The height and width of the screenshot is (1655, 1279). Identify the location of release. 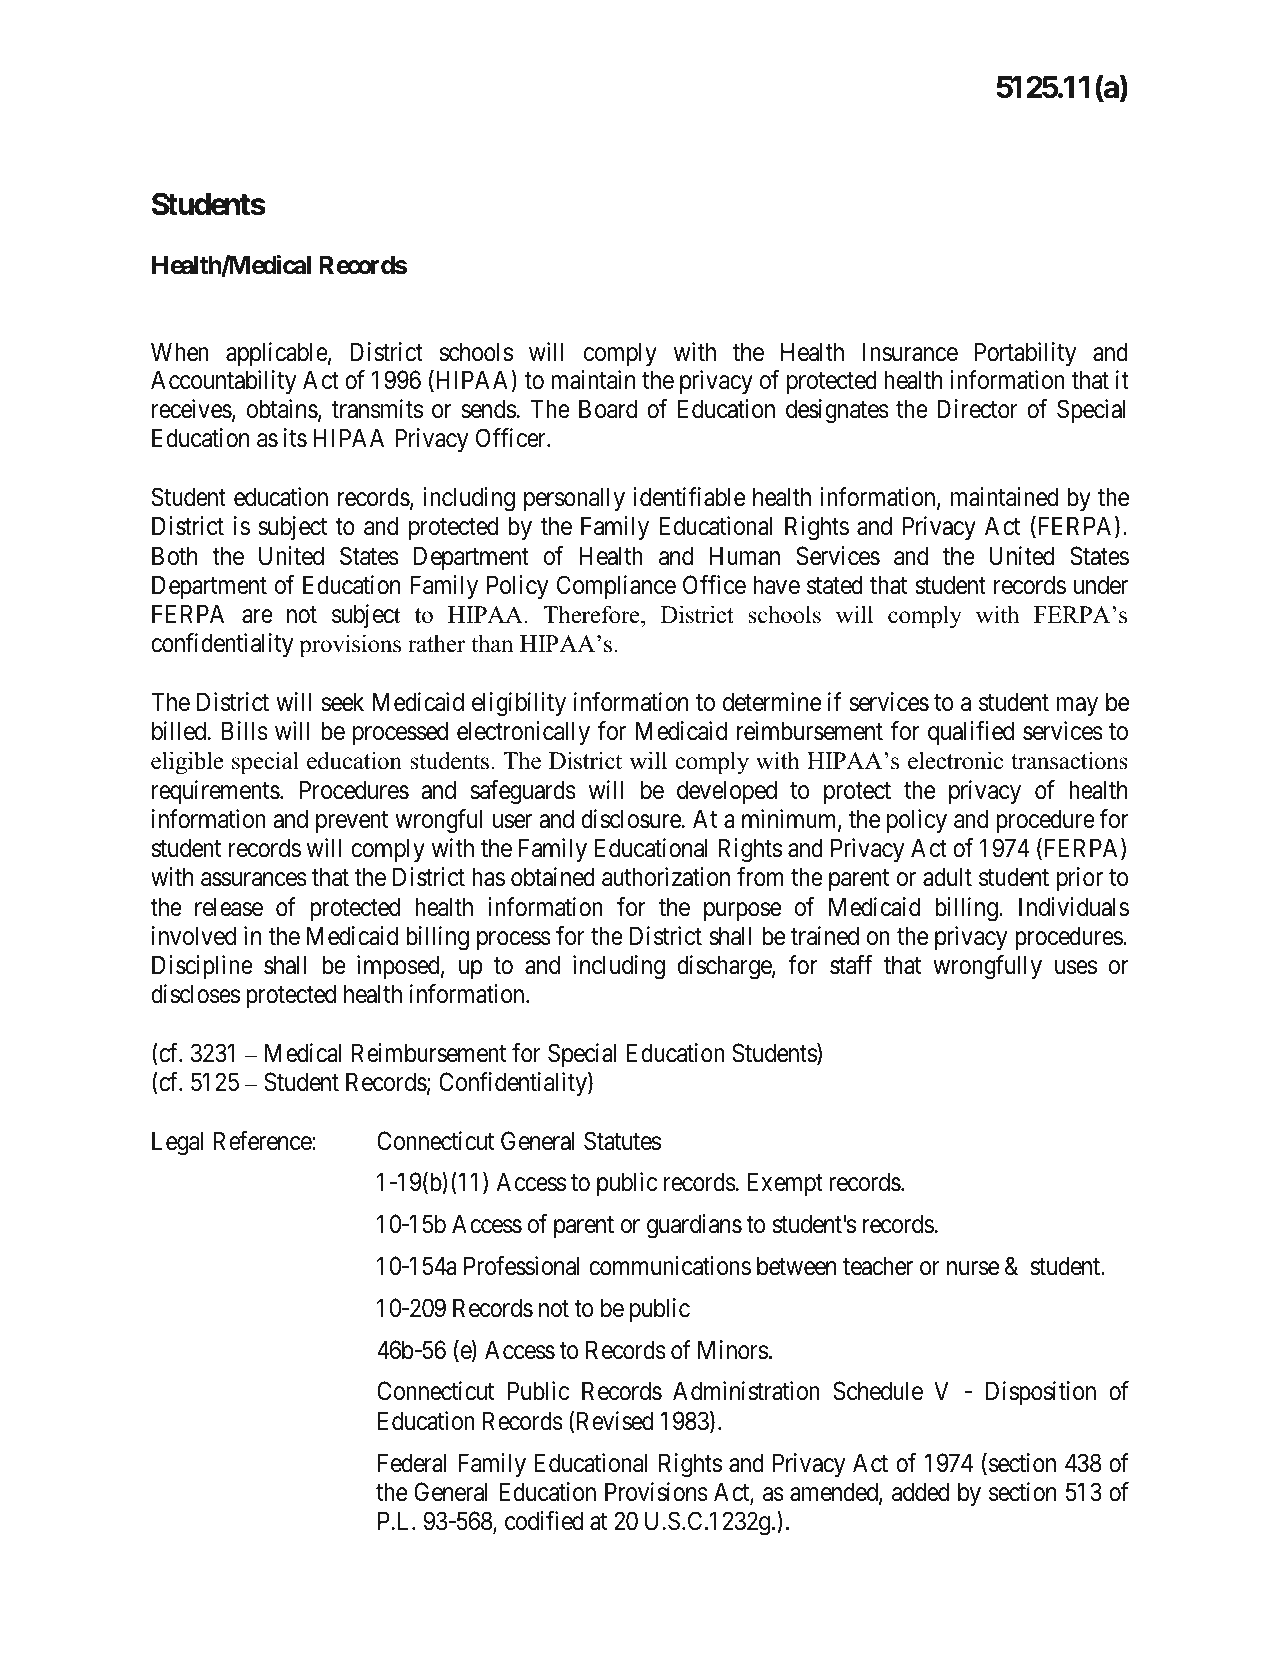
(229, 907).
